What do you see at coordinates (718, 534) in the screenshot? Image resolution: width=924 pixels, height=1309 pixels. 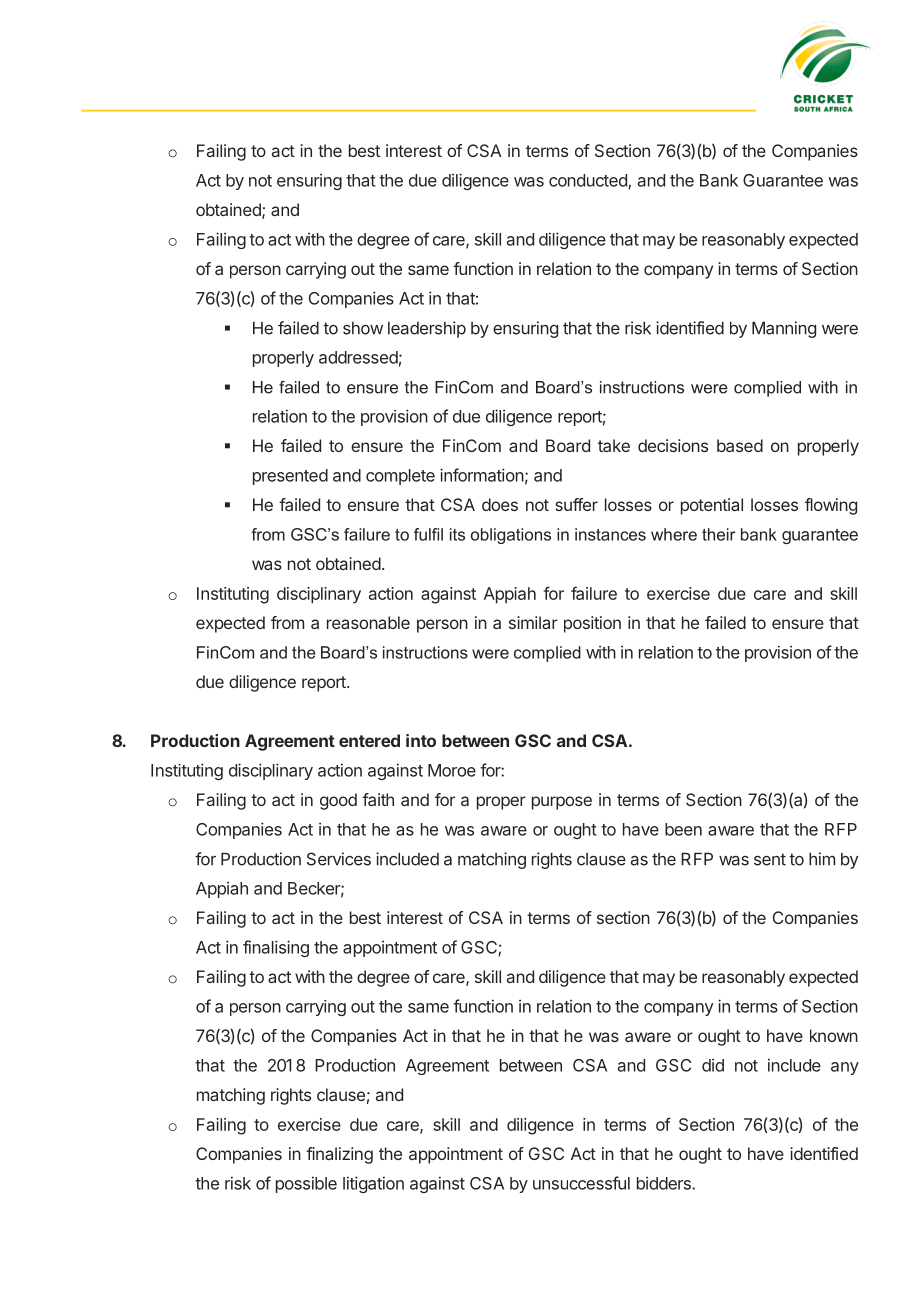 I see `their` at bounding box center [718, 534].
